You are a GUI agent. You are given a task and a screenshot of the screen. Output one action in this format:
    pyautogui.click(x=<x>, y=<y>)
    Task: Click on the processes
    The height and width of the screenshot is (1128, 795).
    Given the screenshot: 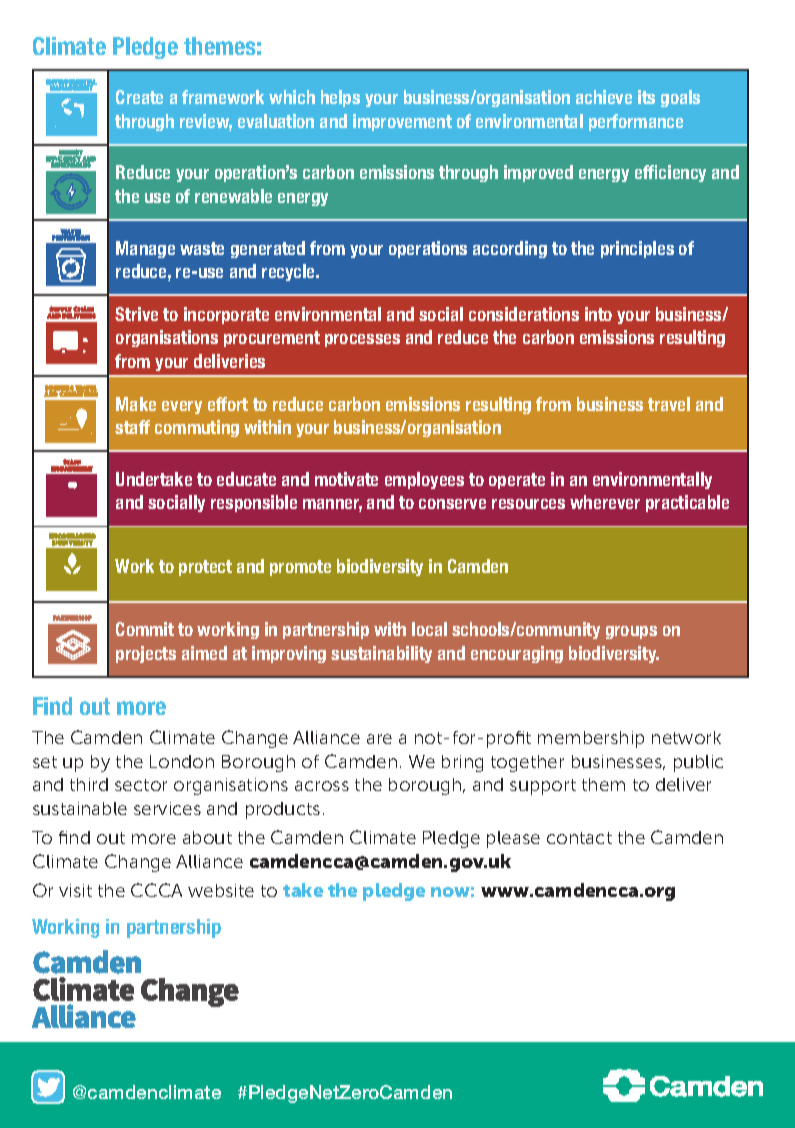 What is the action you would take?
    pyautogui.click(x=362, y=340)
